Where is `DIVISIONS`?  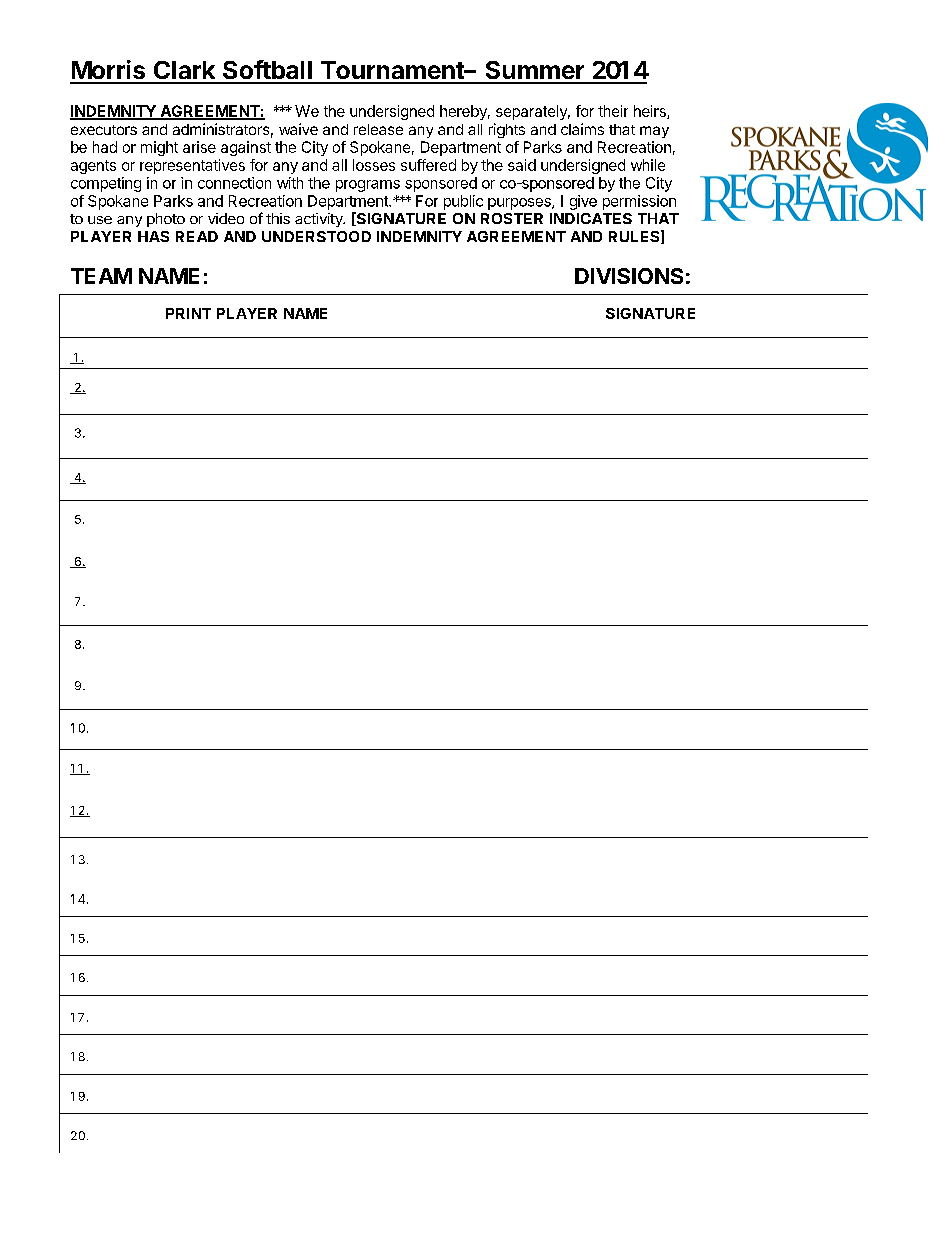 DIVISIONS is located at coordinates (629, 276).
